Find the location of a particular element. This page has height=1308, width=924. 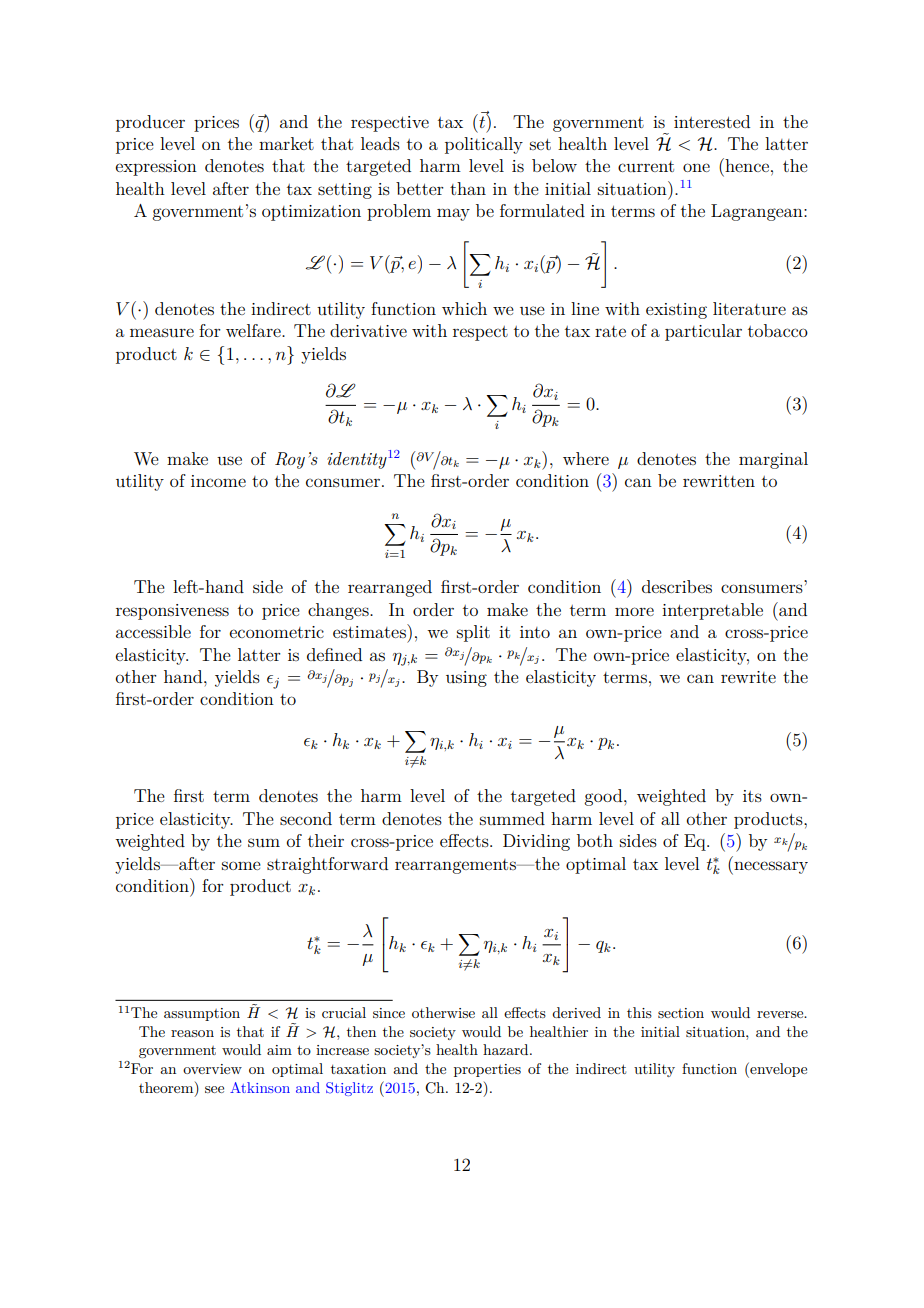

interpretable is located at coordinates (712, 611).
